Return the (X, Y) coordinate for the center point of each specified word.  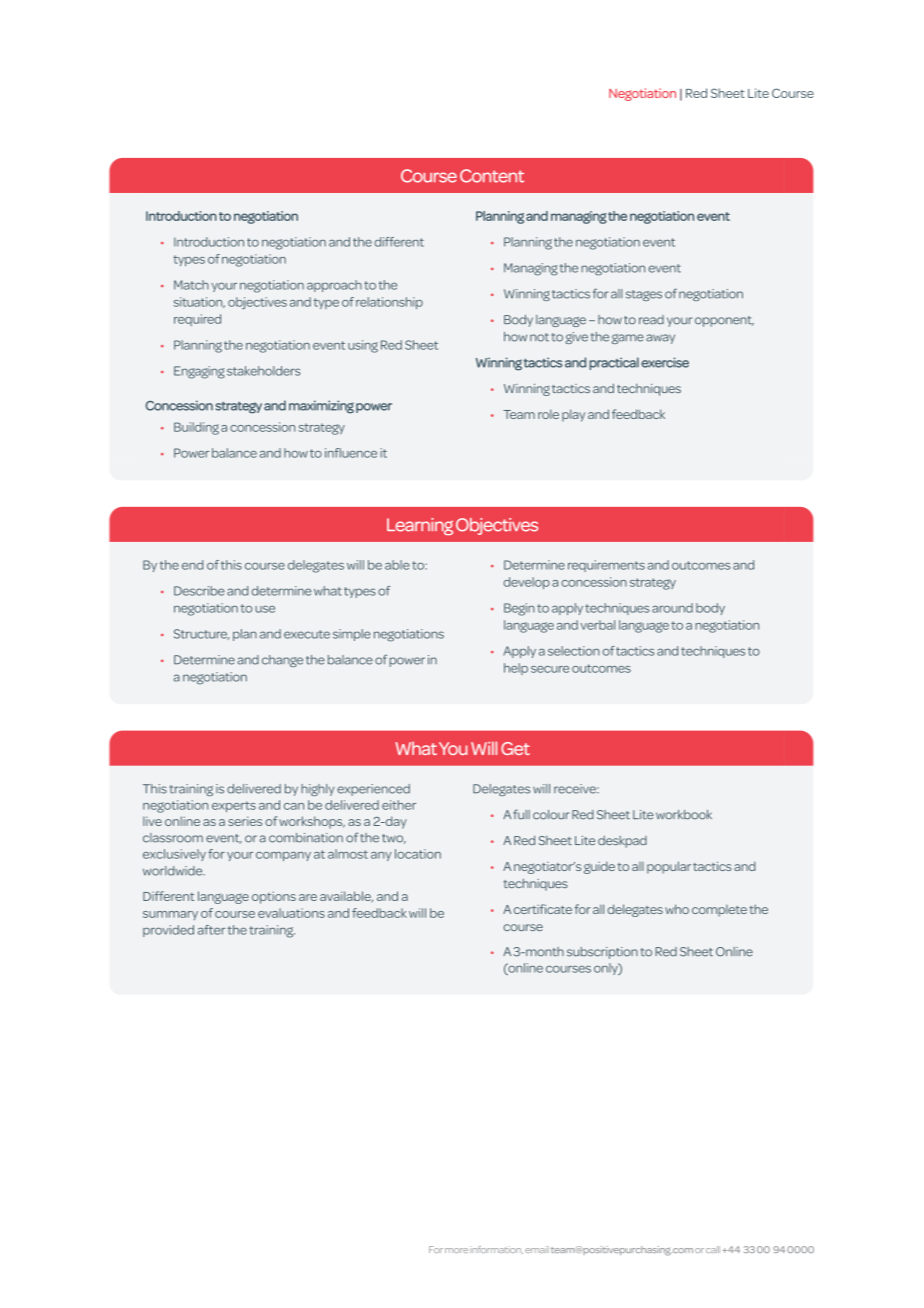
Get (515, 748)
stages (644, 295)
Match (191, 285)
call (713, 1249)
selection (574, 651)
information (496, 1250)
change (282, 661)
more (456, 1250)
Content (492, 176)
